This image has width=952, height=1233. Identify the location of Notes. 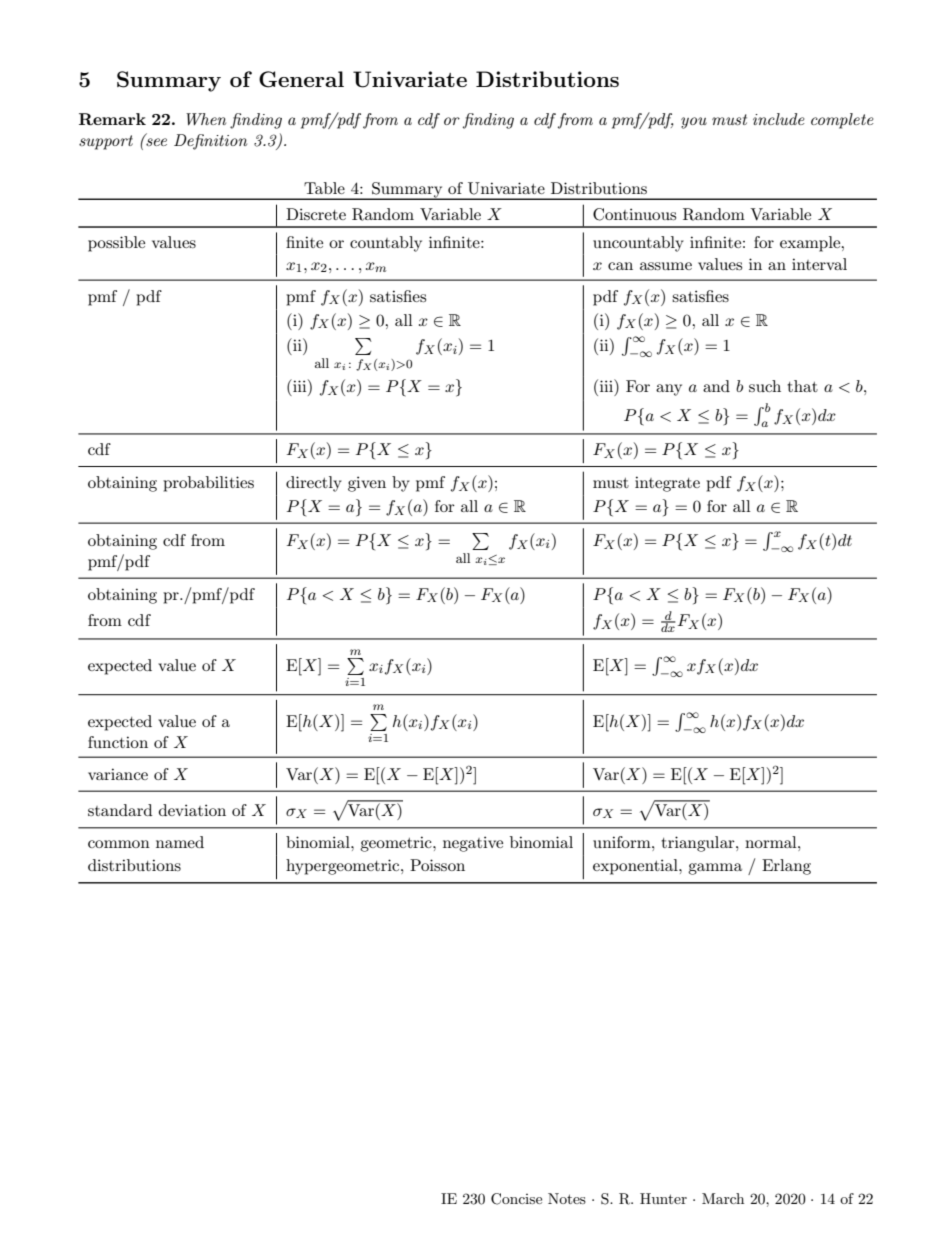
(567, 1198).
